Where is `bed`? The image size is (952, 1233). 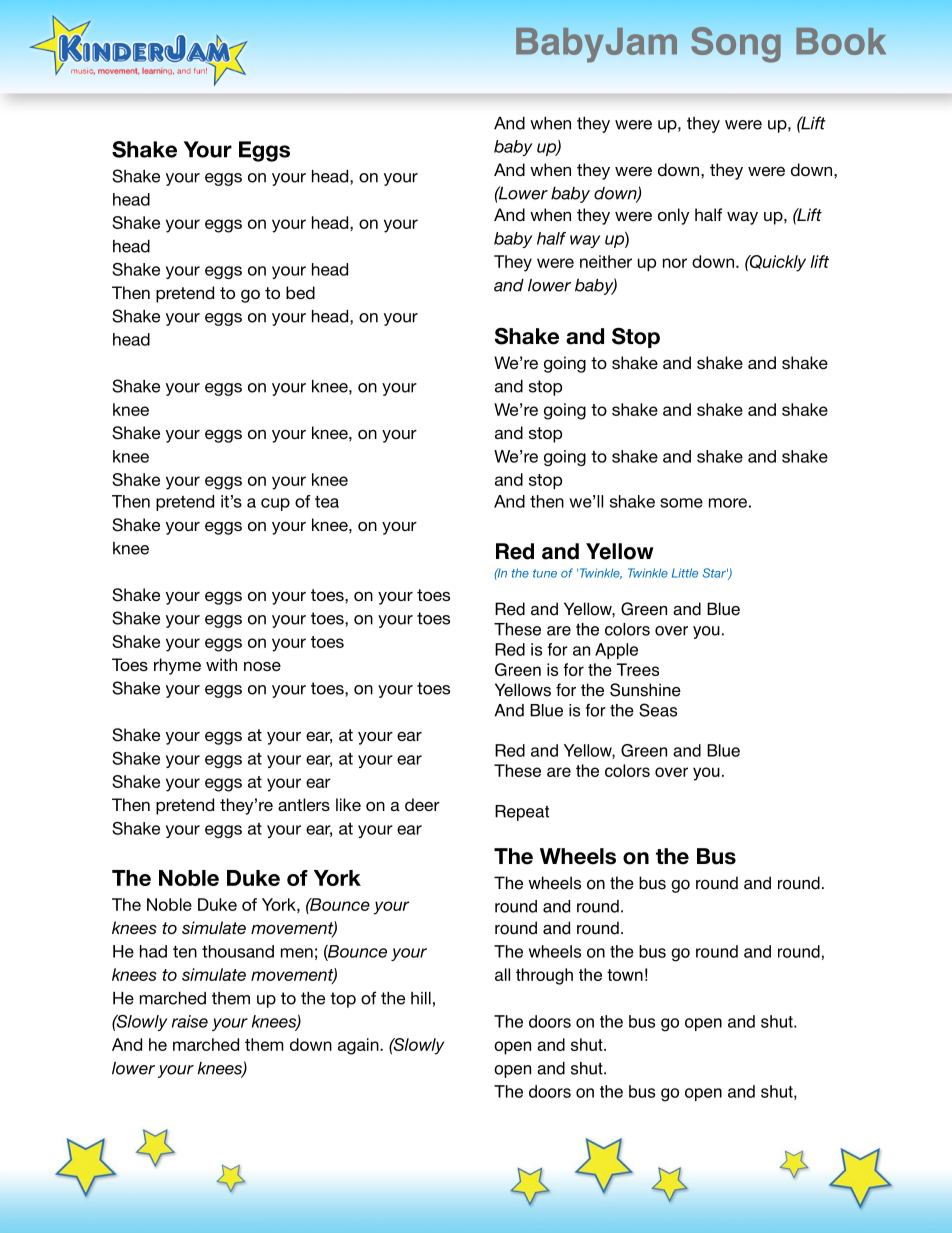
bed is located at coordinates (300, 292).
